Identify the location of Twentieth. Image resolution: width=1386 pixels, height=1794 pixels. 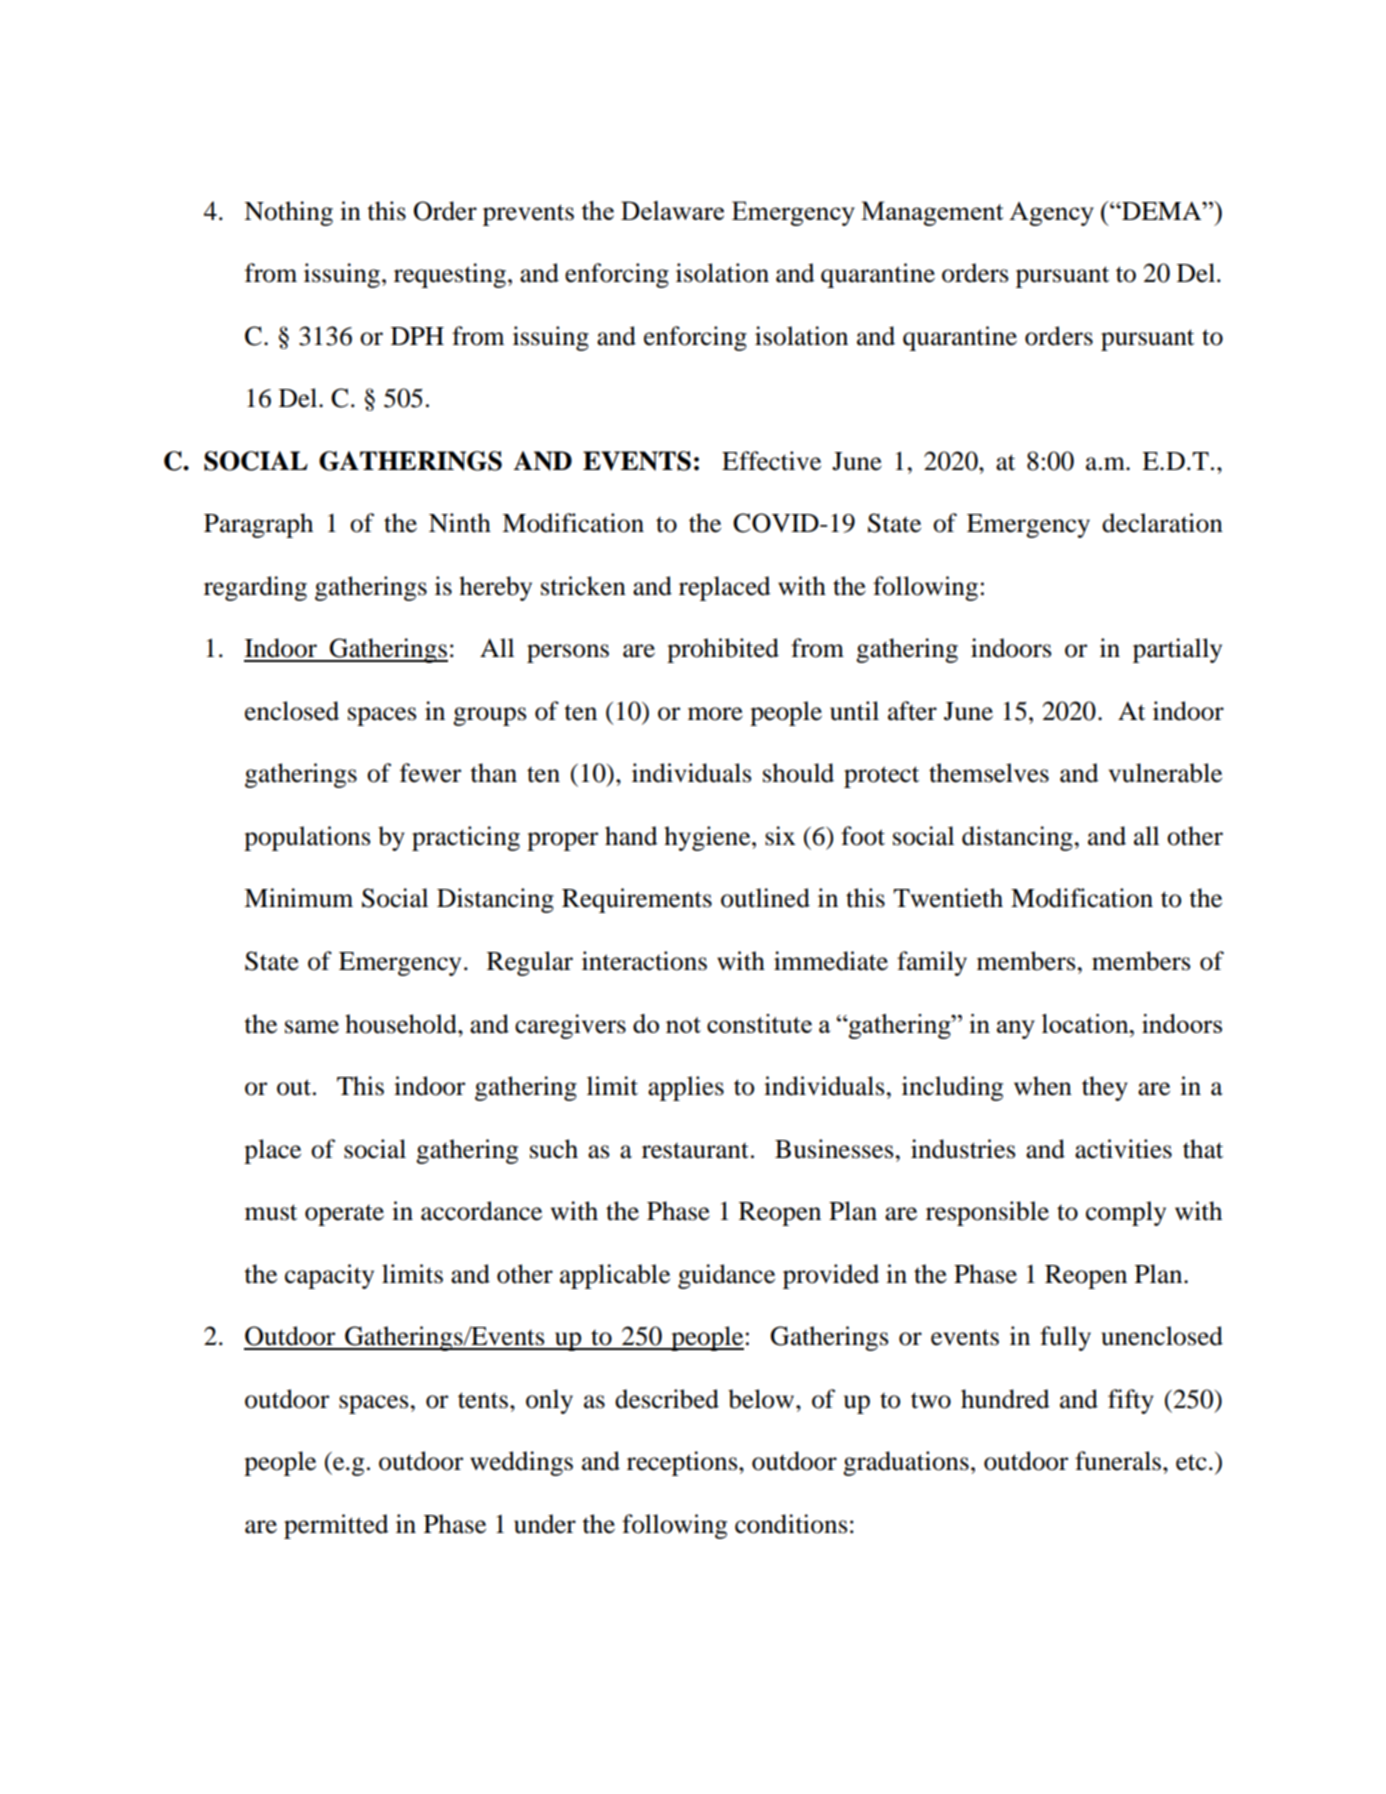
(948, 898).
